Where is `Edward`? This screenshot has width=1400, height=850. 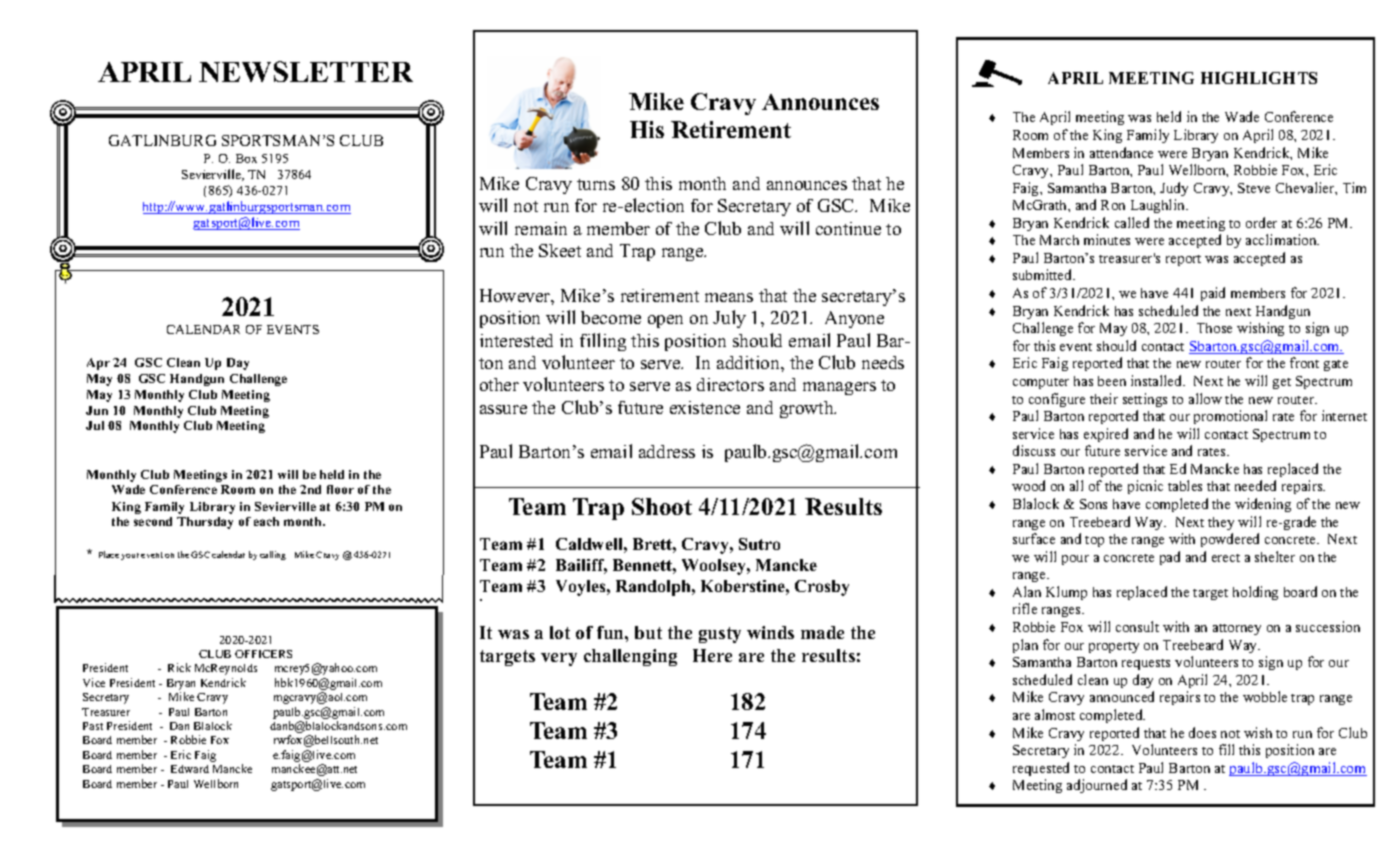
Edward is located at coordinates (190, 769).
